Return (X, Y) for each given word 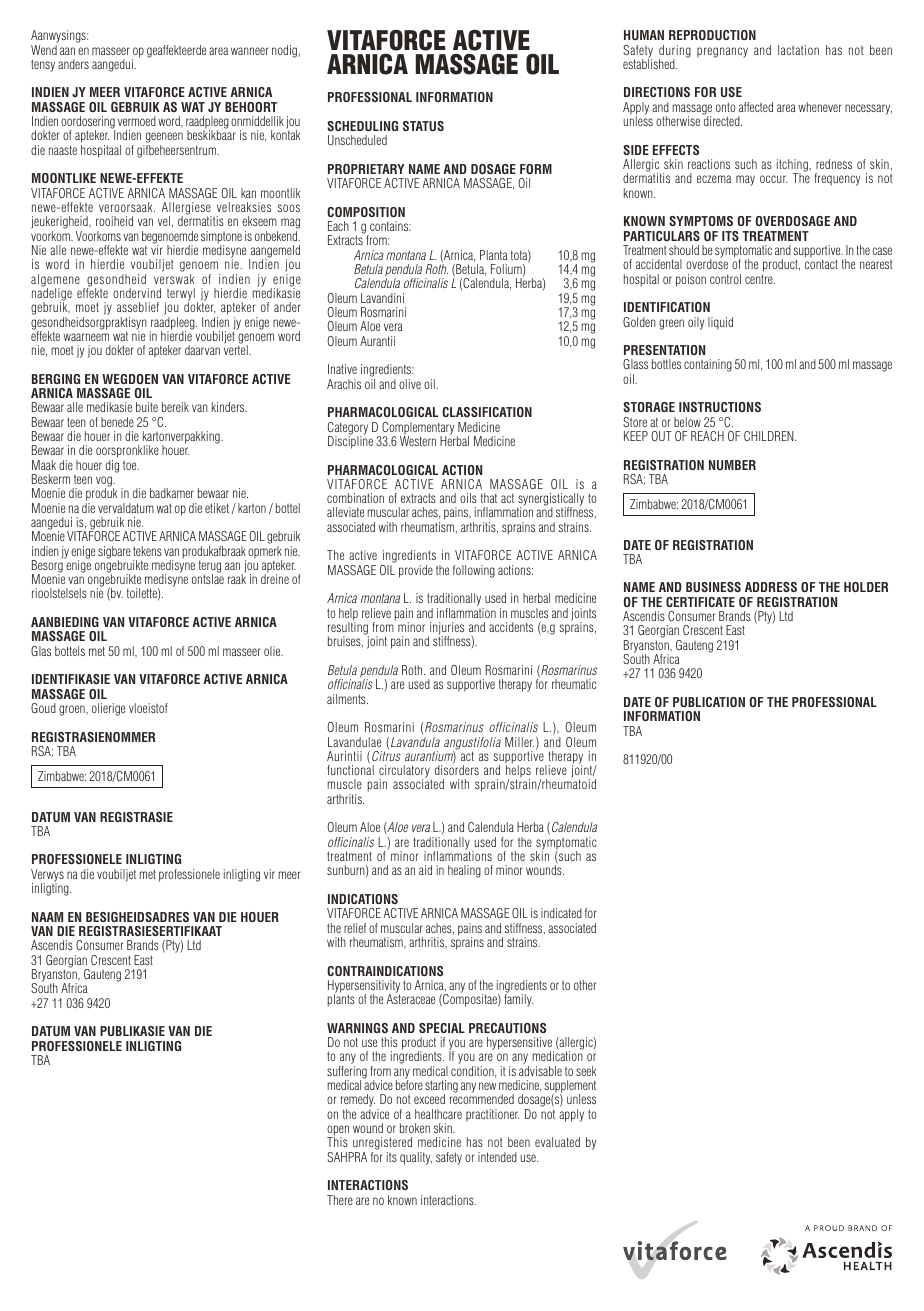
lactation (798, 50)
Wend (44, 50)
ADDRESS (771, 587)
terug (210, 567)
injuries (446, 629)
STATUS (423, 126)
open (338, 1131)
